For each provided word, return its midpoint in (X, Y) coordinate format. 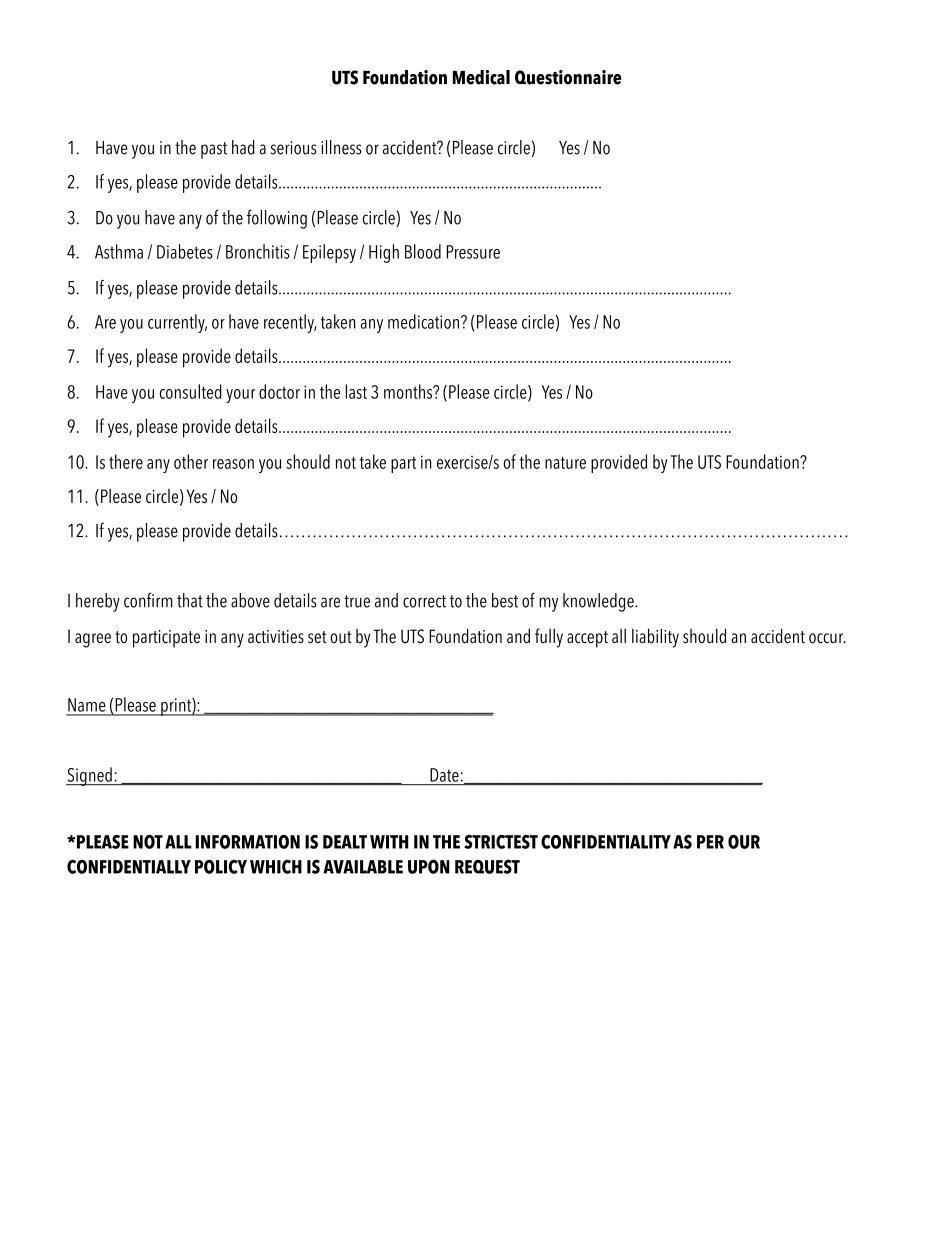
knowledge (599, 602)
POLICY (221, 867)
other (191, 461)
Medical (481, 77)
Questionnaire (568, 77)
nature (565, 462)
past (214, 150)
